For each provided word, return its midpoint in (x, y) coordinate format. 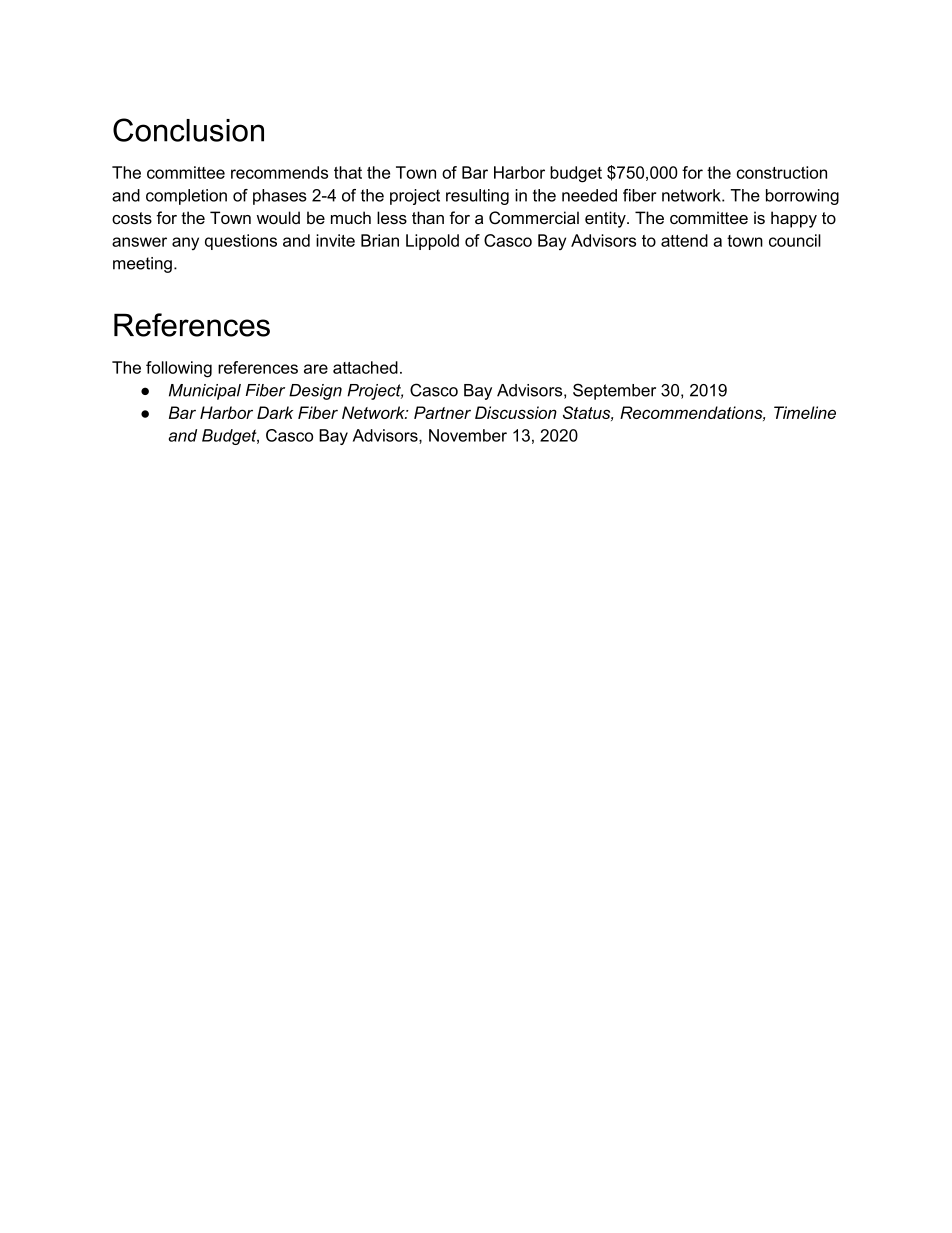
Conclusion (188, 130)
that (348, 172)
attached (365, 367)
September (614, 391)
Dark (275, 412)
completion (186, 197)
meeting (142, 265)
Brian (380, 240)
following (179, 369)
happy (794, 219)
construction (782, 172)
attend (684, 240)
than (428, 217)
